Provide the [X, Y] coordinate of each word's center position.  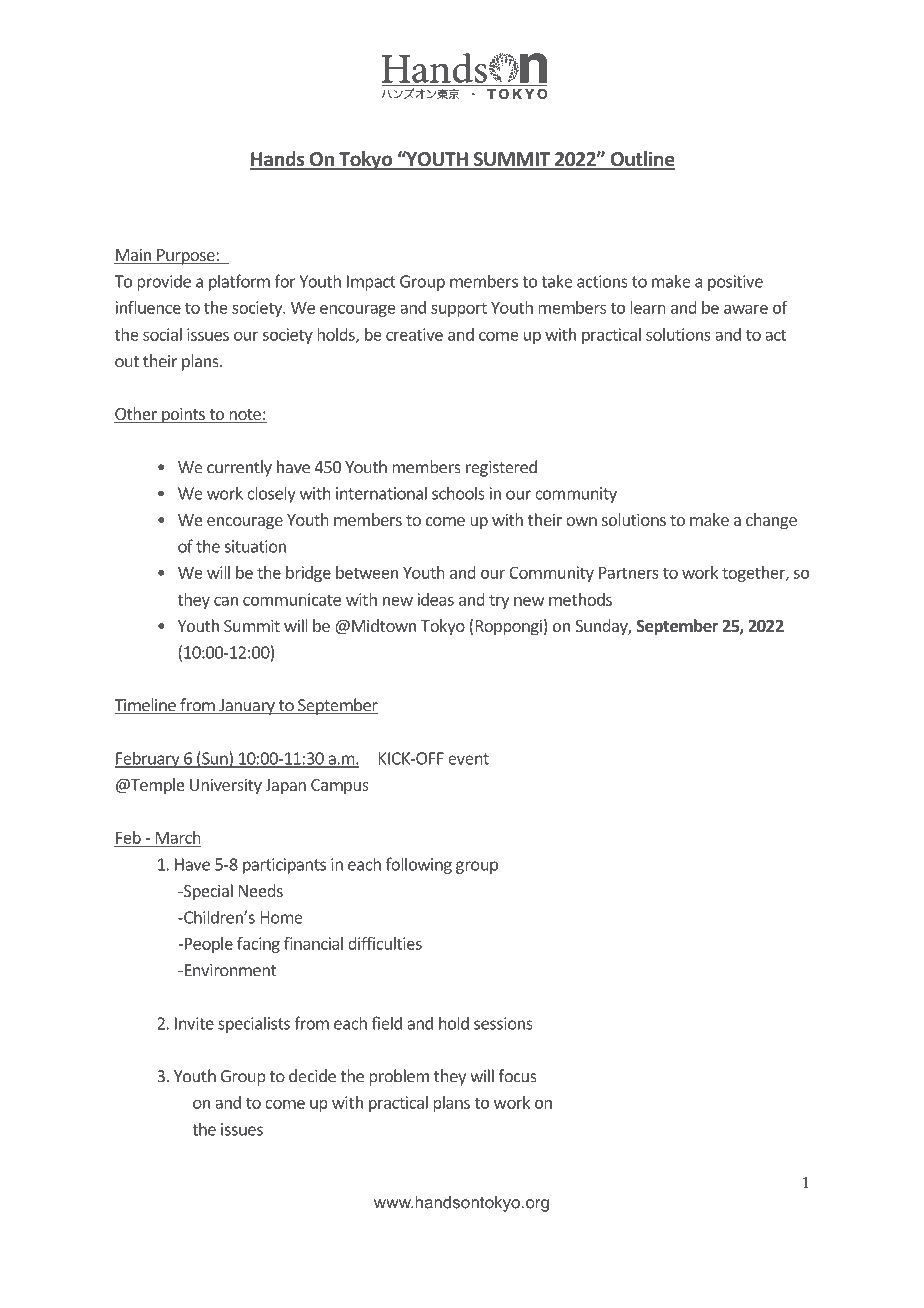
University [226, 786]
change [771, 521]
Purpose [186, 257]
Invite [194, 1023]
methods [580, 599]
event [468, 759]
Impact [371, 283]
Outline [641, 160]
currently [239, 468]
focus [517, 1076]
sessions [503, 1023]
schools [458, 493]
